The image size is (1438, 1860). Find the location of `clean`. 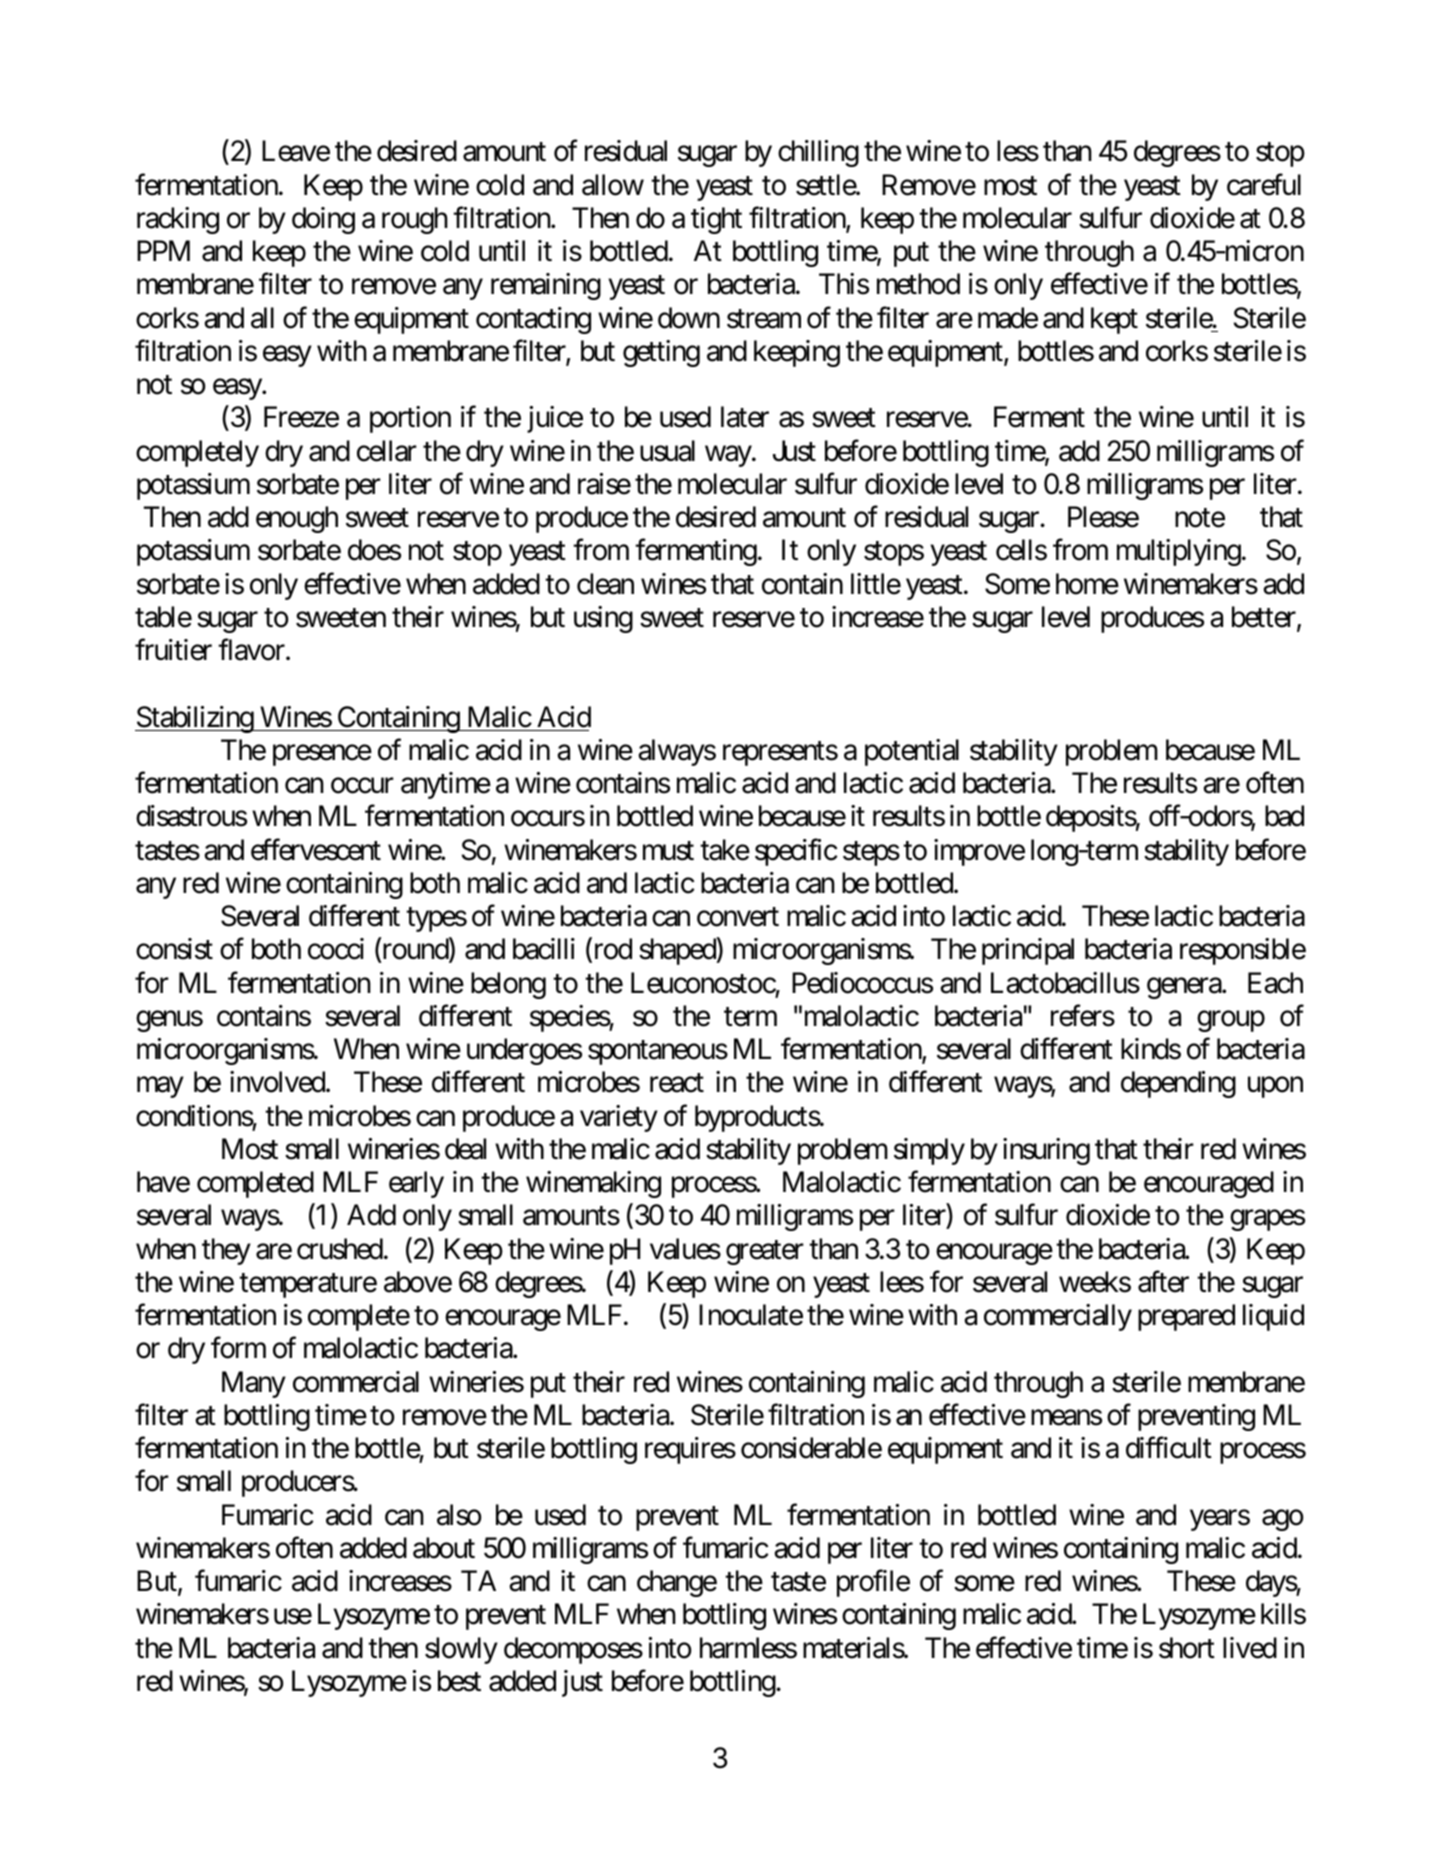

clean is located at coordinates (605, 584).
